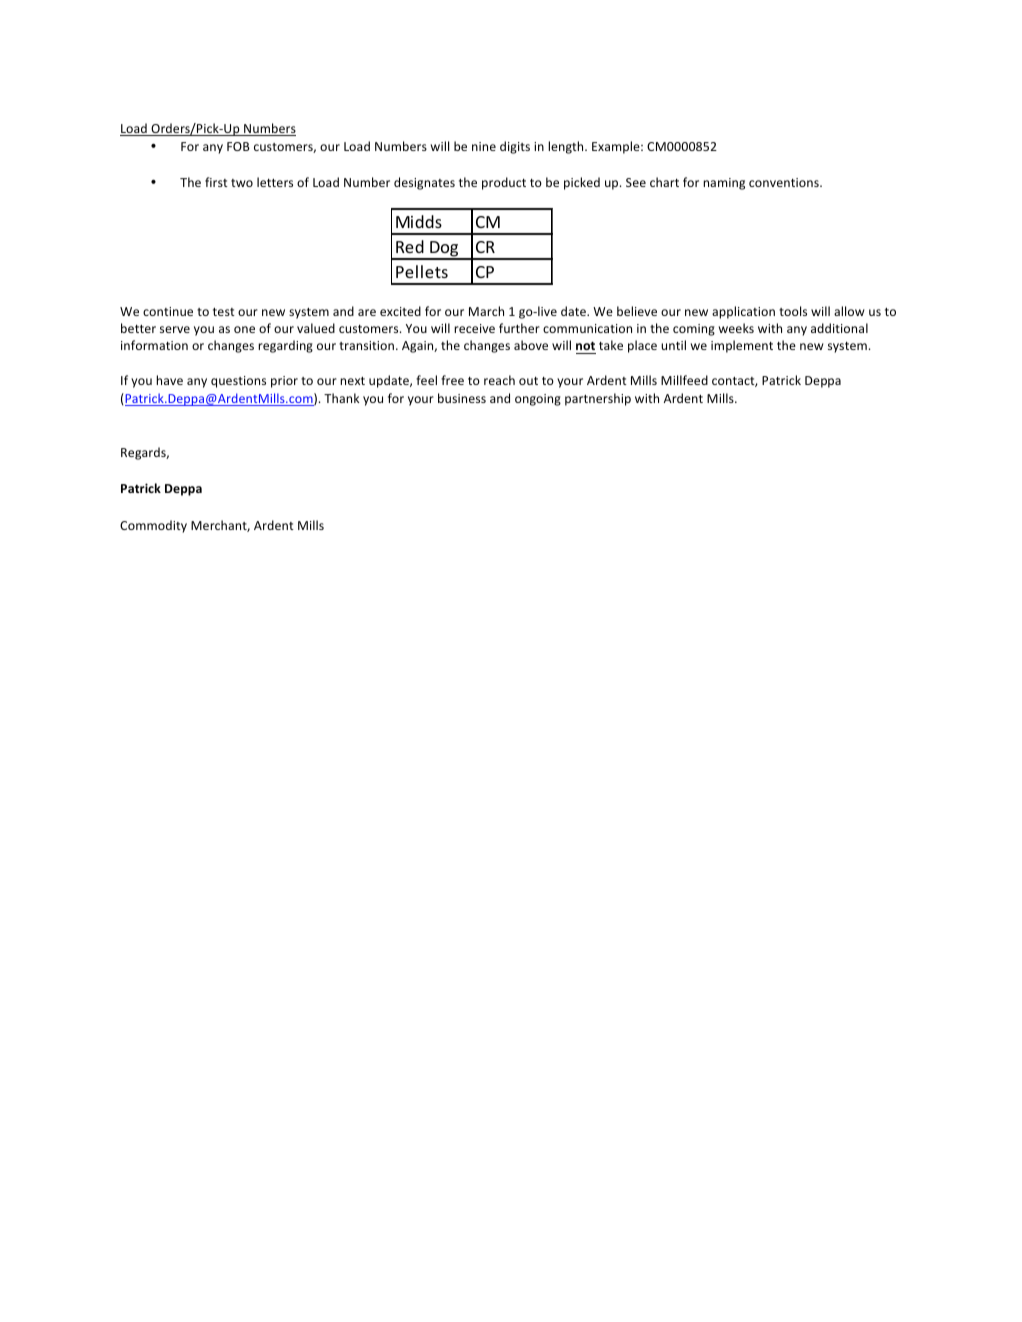  Describe the element at coordinates (484, 146) in the document. I see `nine` at that location.
